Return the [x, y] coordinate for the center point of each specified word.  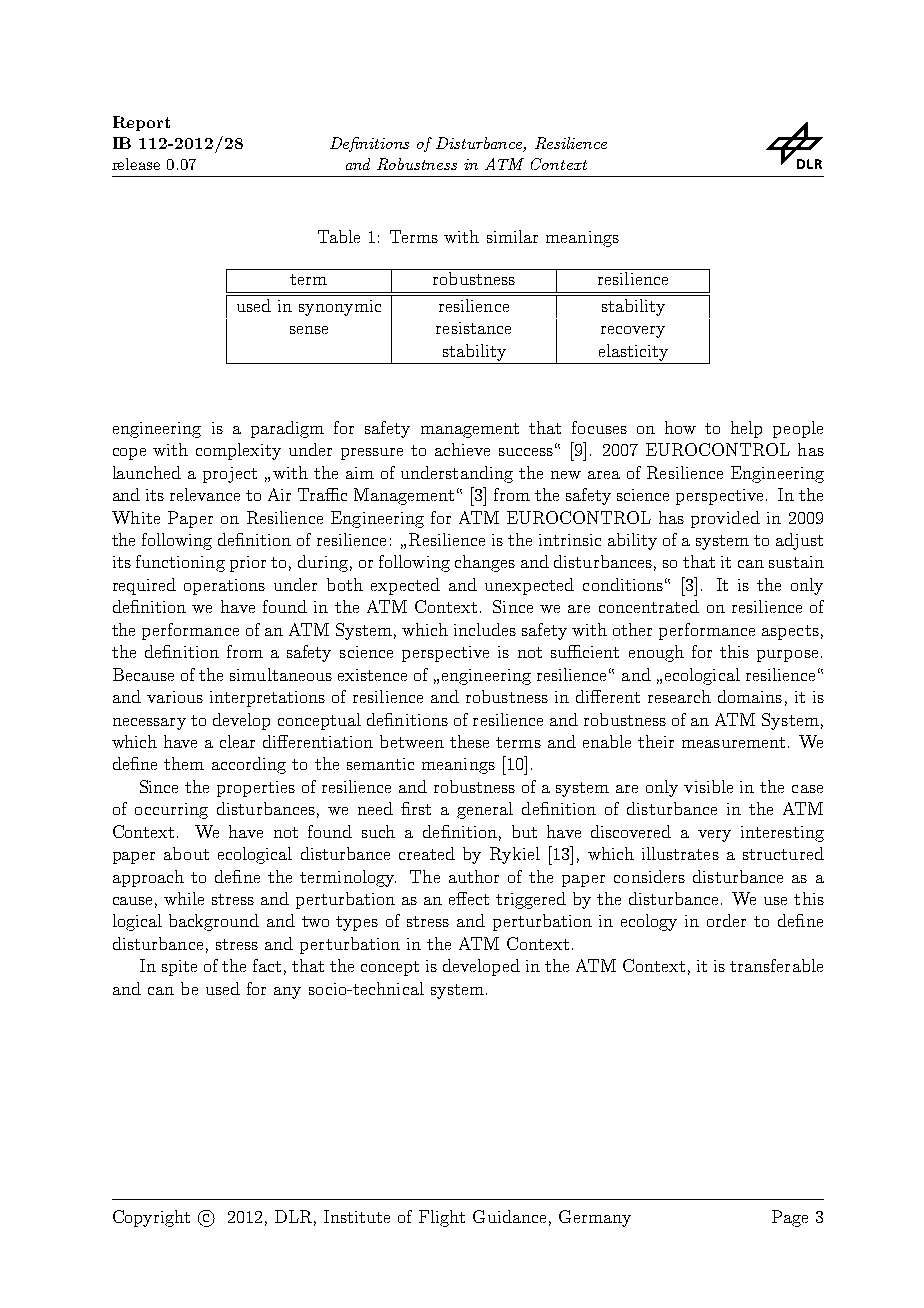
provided [725, 519]
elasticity [633, 352]
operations [224, 587]
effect [469, 898]
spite [179, 968]
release [136, 164]
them [184, 763]
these [469, 741]
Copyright [151, 1218]
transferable [776, 965]
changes [485, 563]
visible [708, 786]
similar [512, 236]
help [746, 429]
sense [309, 330]
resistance [473, 328]
